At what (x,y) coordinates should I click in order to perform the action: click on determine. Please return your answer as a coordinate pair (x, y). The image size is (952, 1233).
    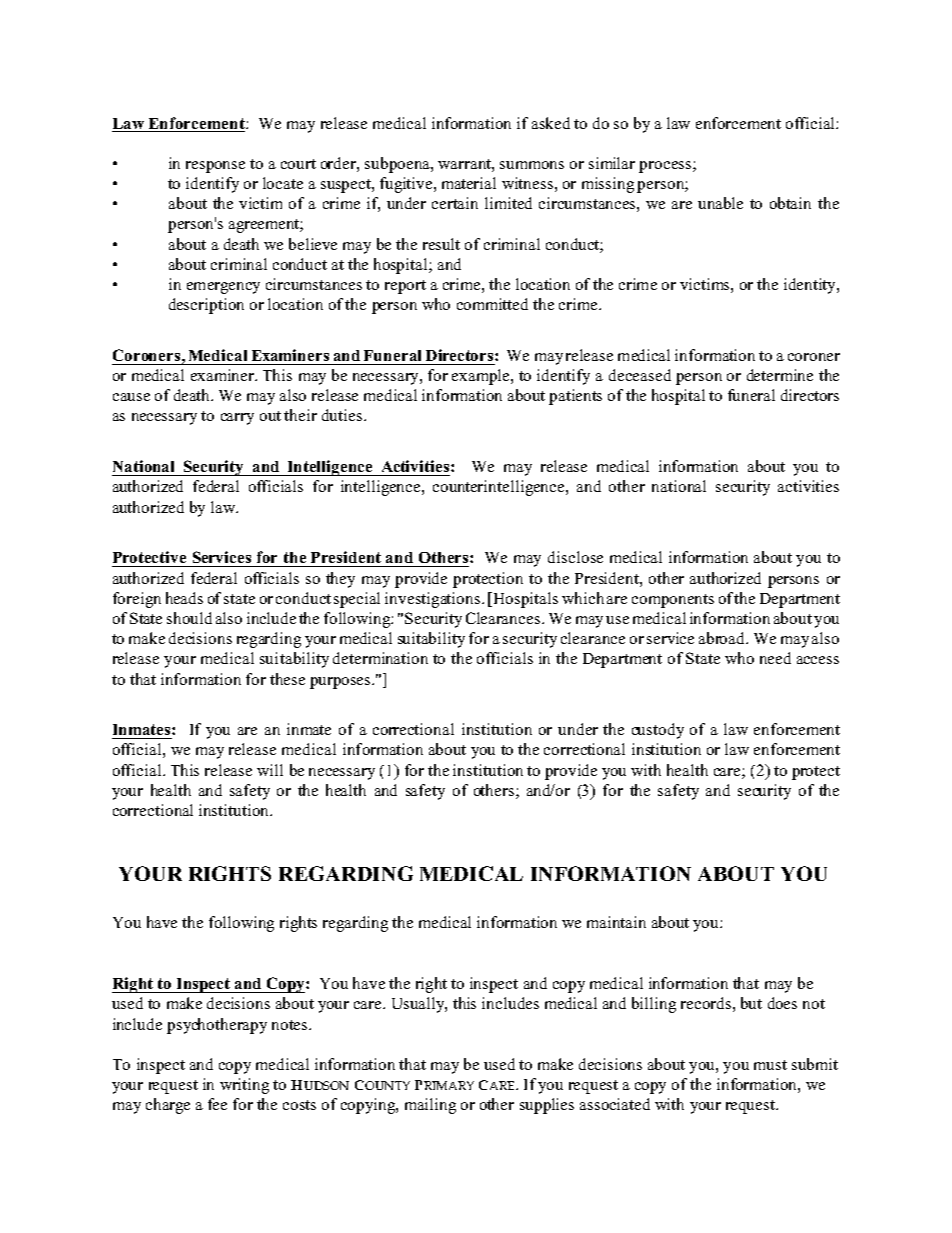
    Looking at the image, I should click on (780, 375).
